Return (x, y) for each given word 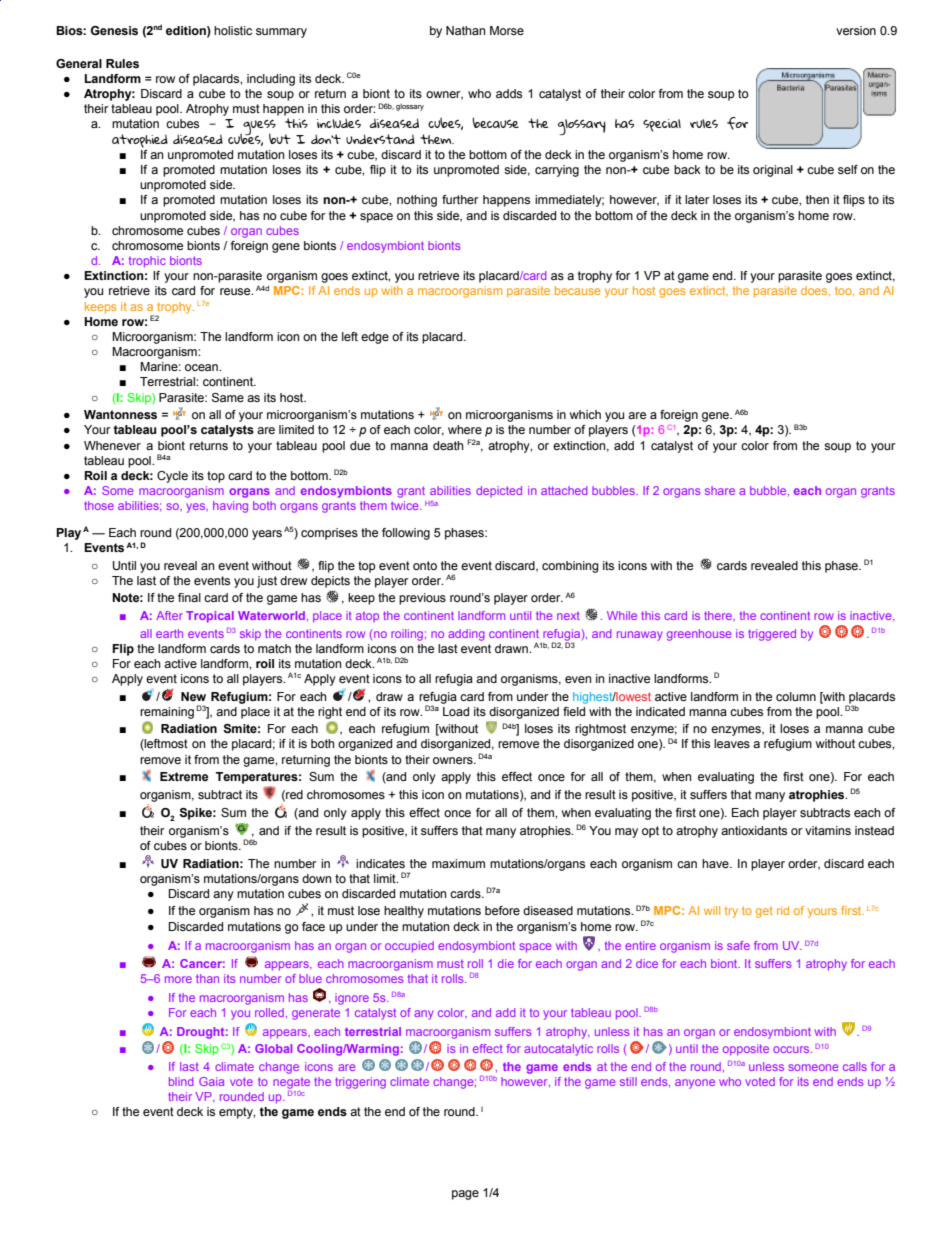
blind (181, 1081)
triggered (772, 635)
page (465, 1195)
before (502, 910)
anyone (695, 1084)
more (178, 979)
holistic (233, 30)
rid (783, 910)
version (856, 30)
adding (466, 635)
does (815, 291)
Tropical (210, 617)
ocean (202, 367)
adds (509, 93)
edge (375, 338)
